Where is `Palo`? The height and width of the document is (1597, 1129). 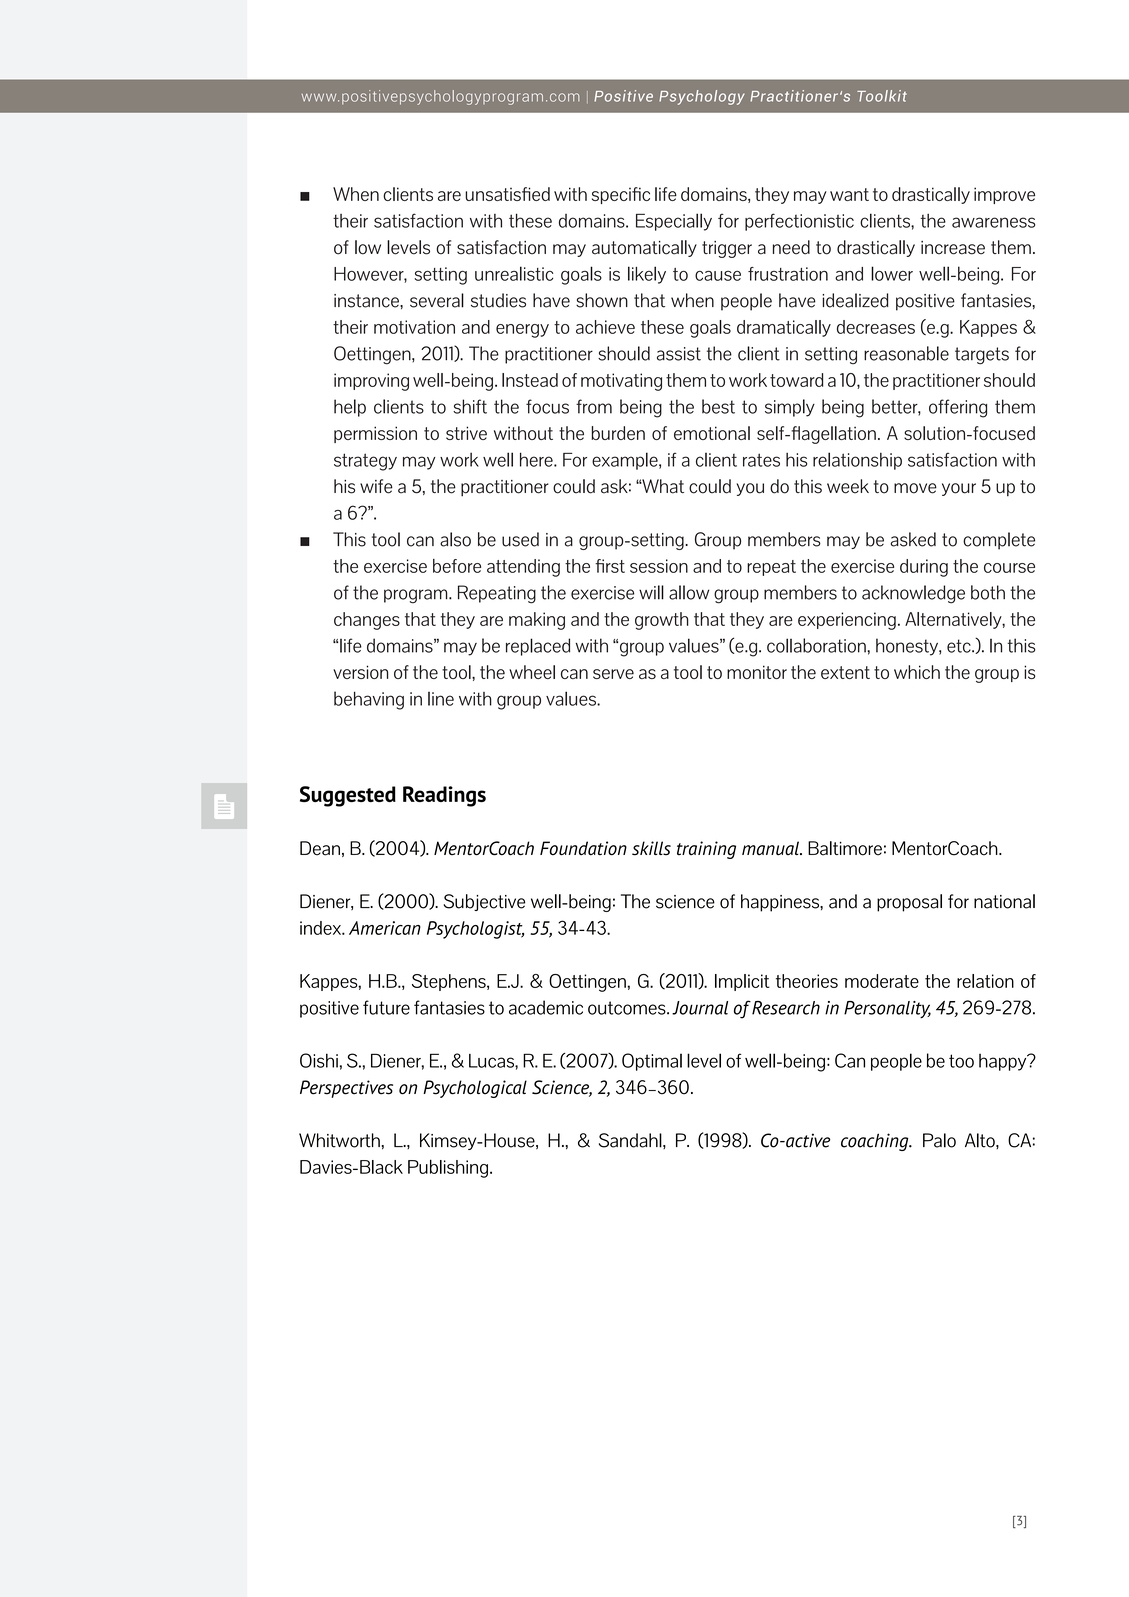
Palo is located at coordinates (939, 1140).
